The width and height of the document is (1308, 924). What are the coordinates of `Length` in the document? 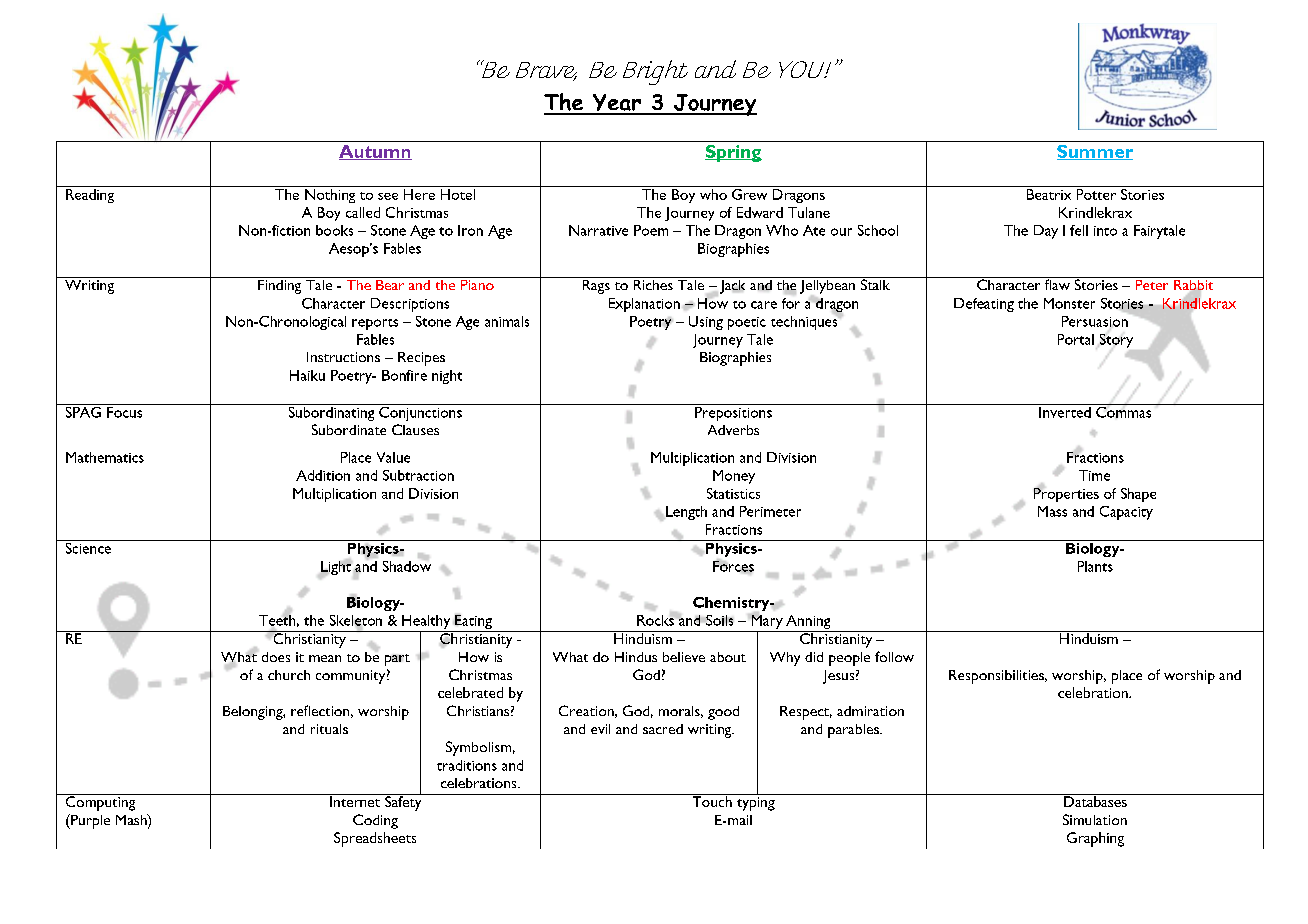 It's located at (685, 513).
